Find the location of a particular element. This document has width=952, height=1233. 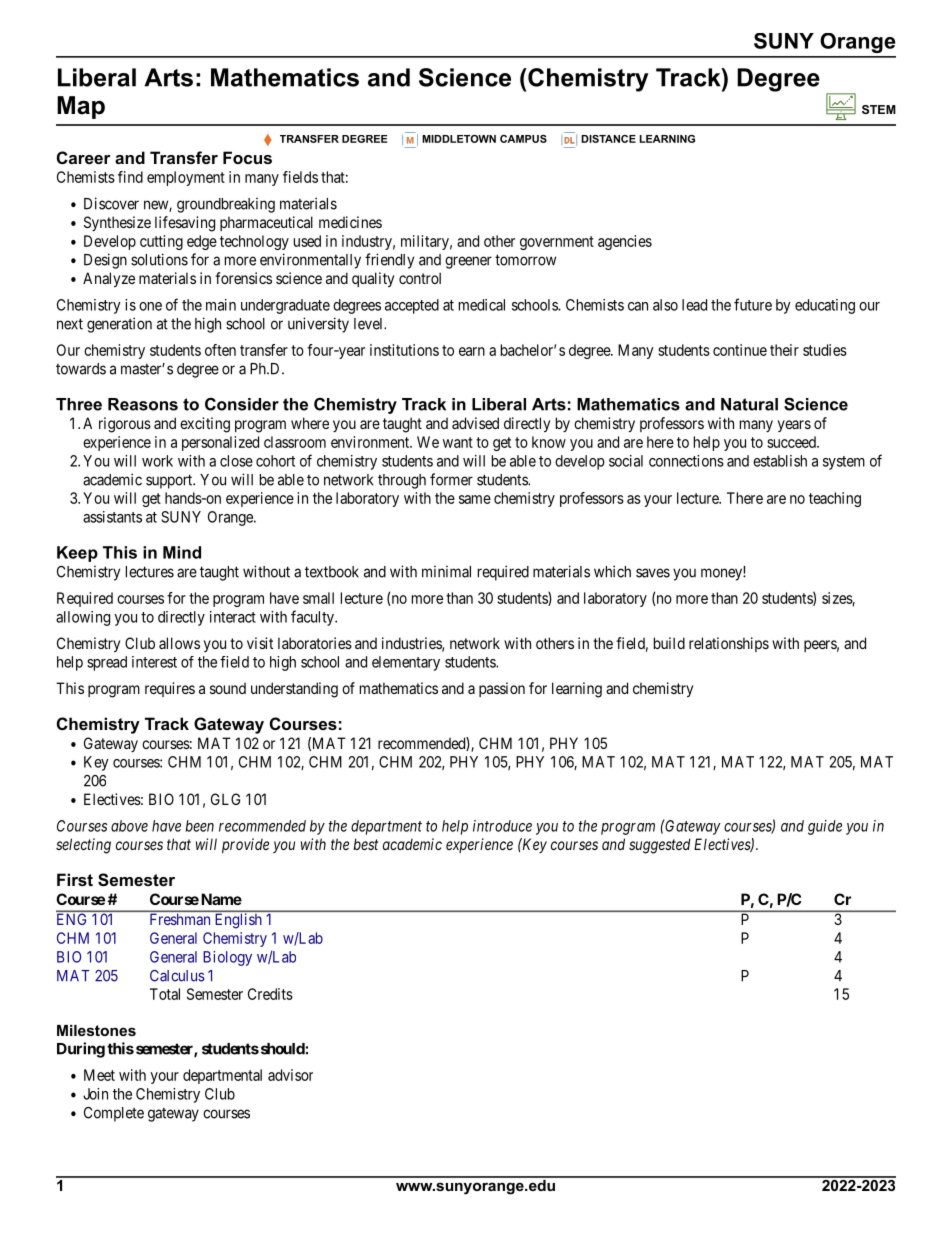

introduce is located at coordinates (502, 826).
